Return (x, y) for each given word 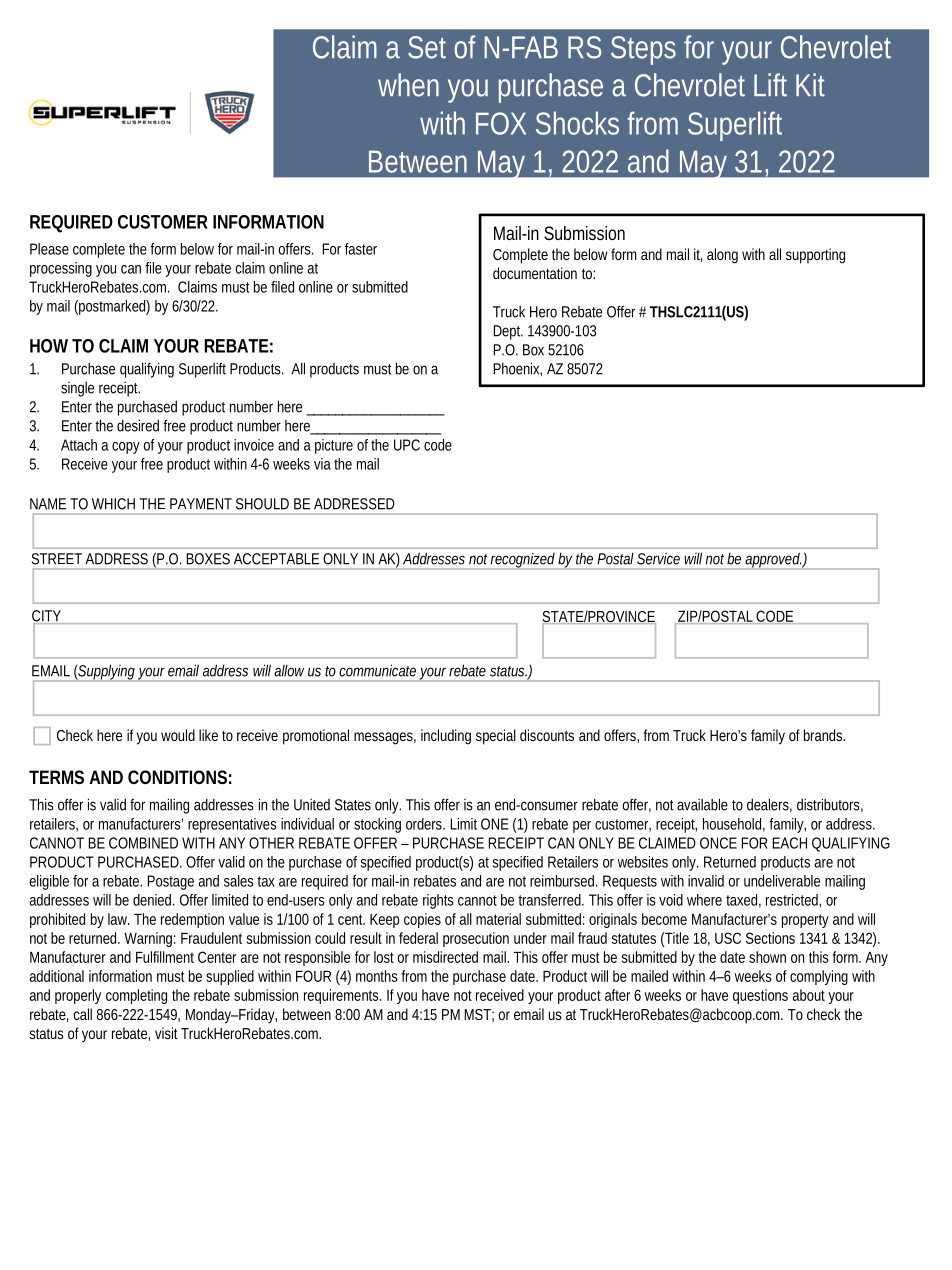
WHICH (113, 504)
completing (136, 996)
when (408, 85)
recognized (524, 561)
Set (427, 47)
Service (658, 559)
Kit (810, 85)
